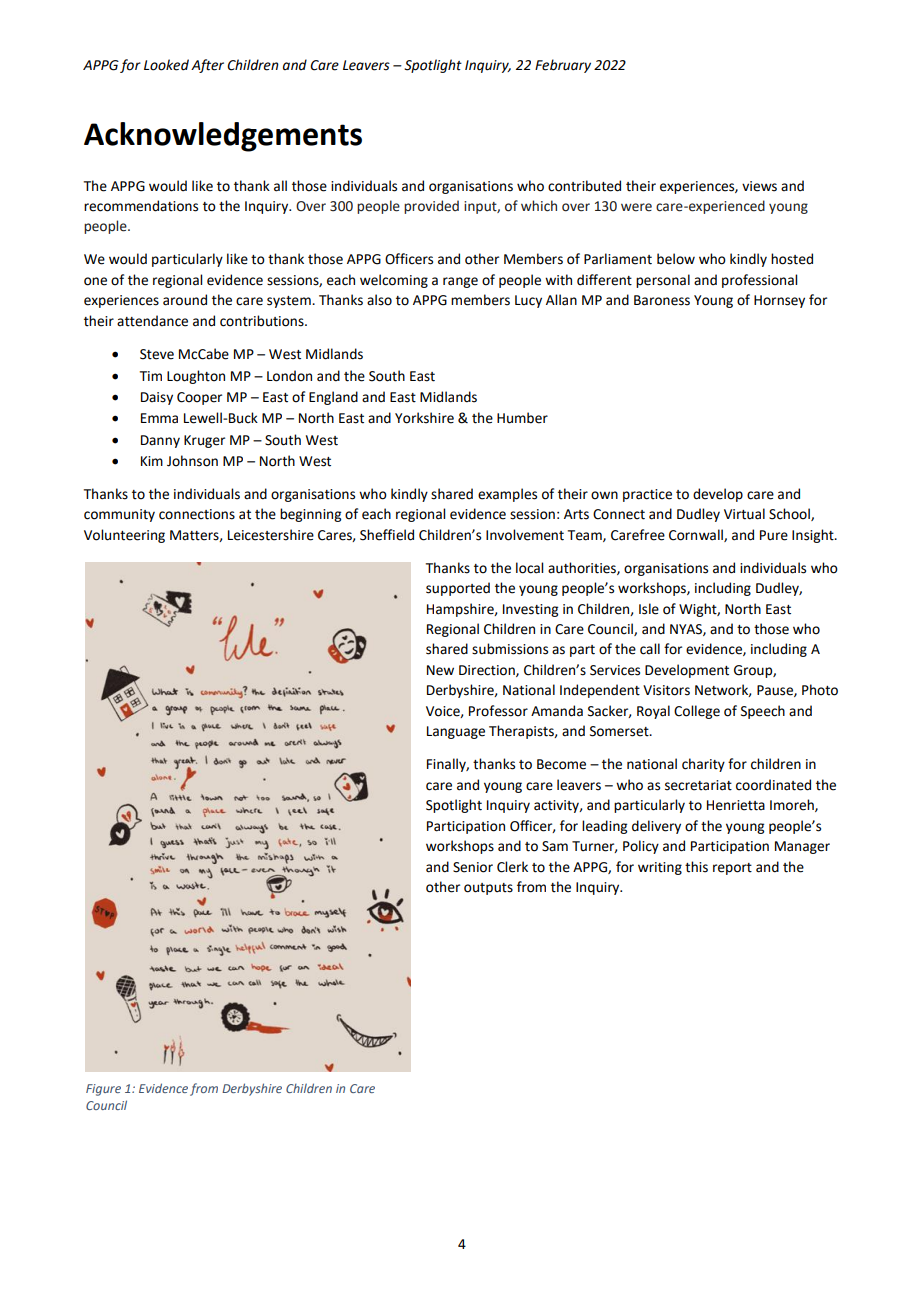 The width and height of the screenshot is (924, 1308). I want to click on views, so click(759, 186).
